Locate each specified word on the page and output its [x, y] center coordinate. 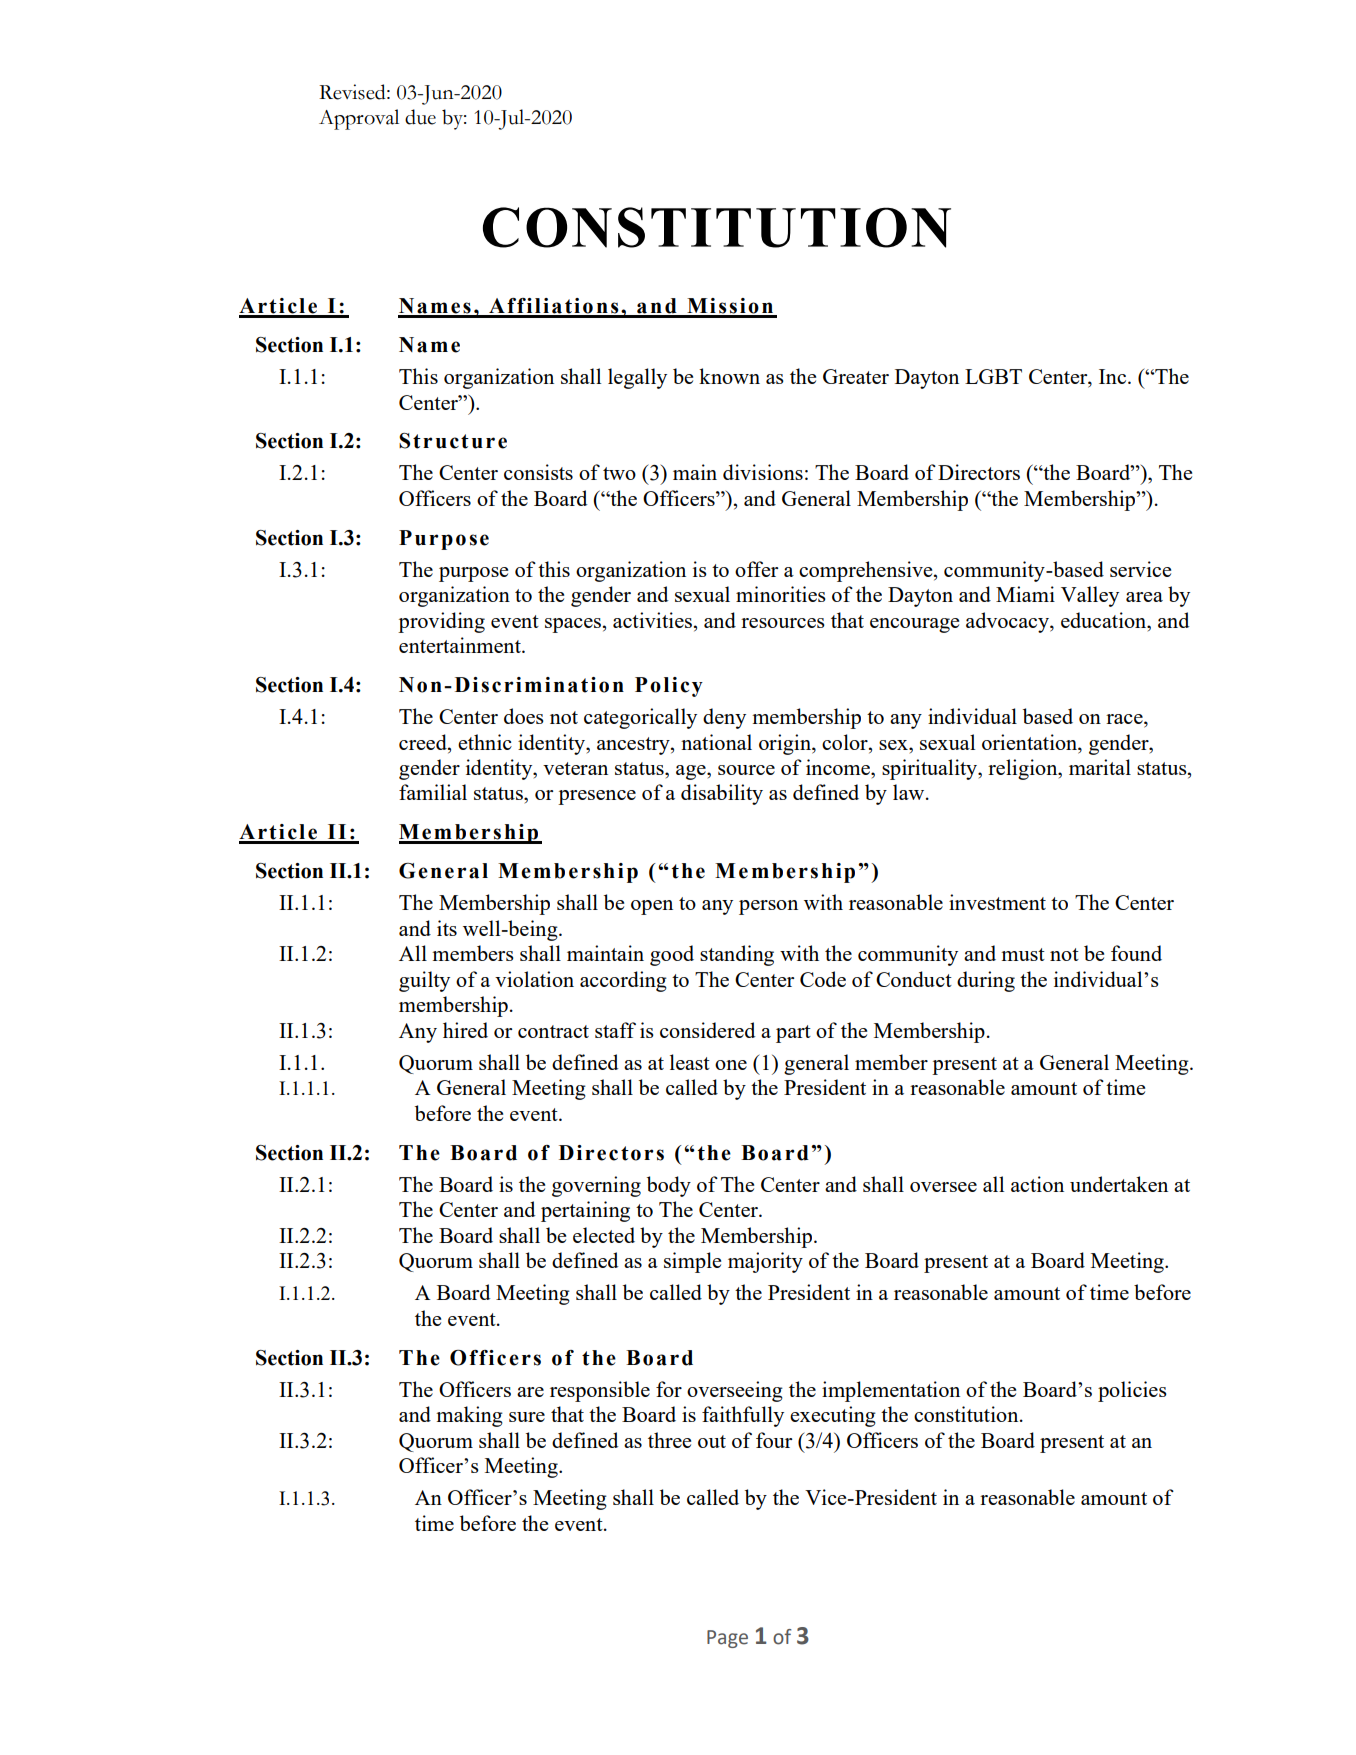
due [420, 117]
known [729, 376]
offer [756, 569]
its [447, 928]
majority [765, 1262]
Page [727, 1639]
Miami [1025, 594]
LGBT [993, 376]
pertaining [585, 1211]
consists [538, 472]
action [1037, 1184]
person [768, 907]
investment [997, 902]
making [469, 1416]
